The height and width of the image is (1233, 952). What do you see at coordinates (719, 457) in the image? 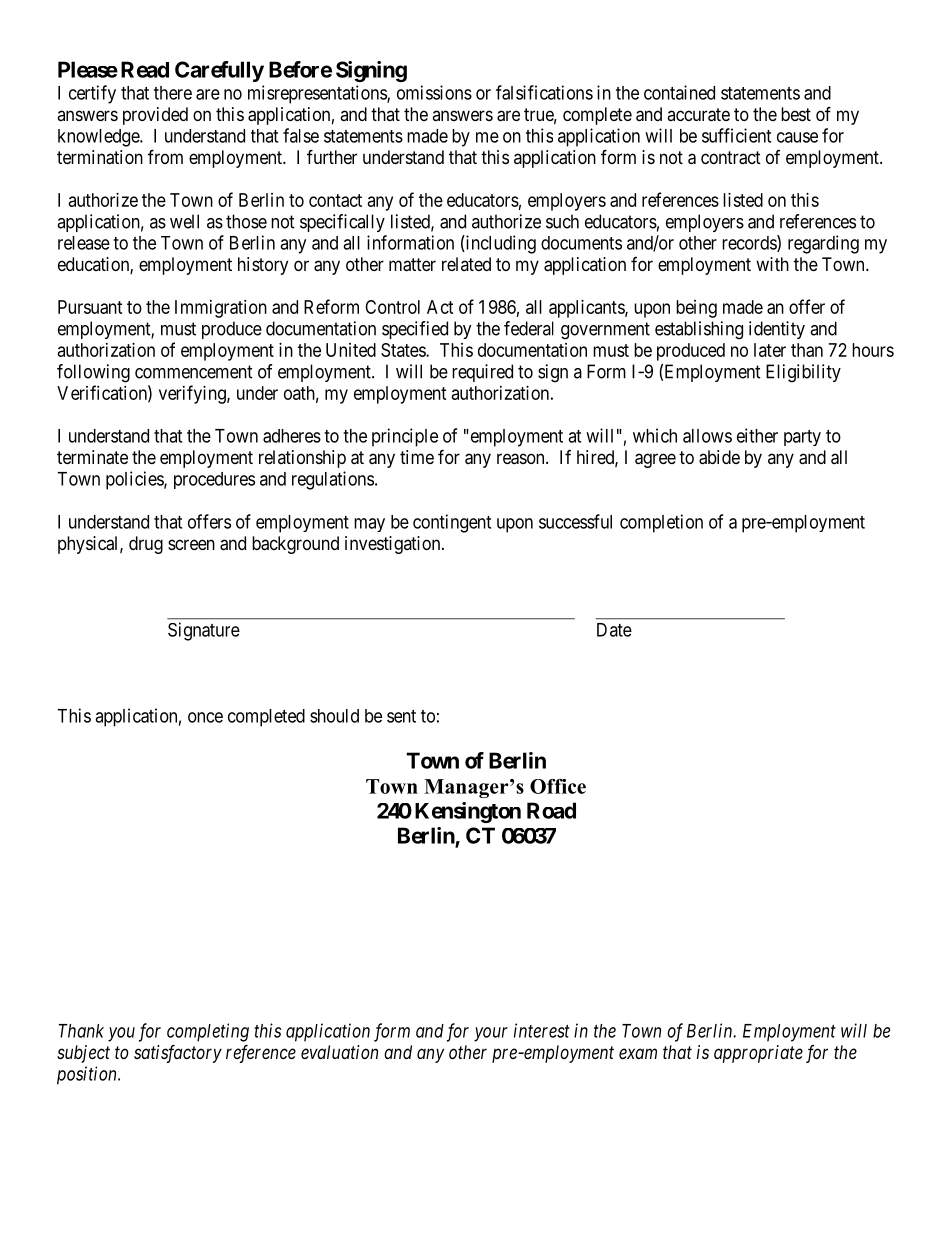
I see `abide` at bounding box center [719, 457].
